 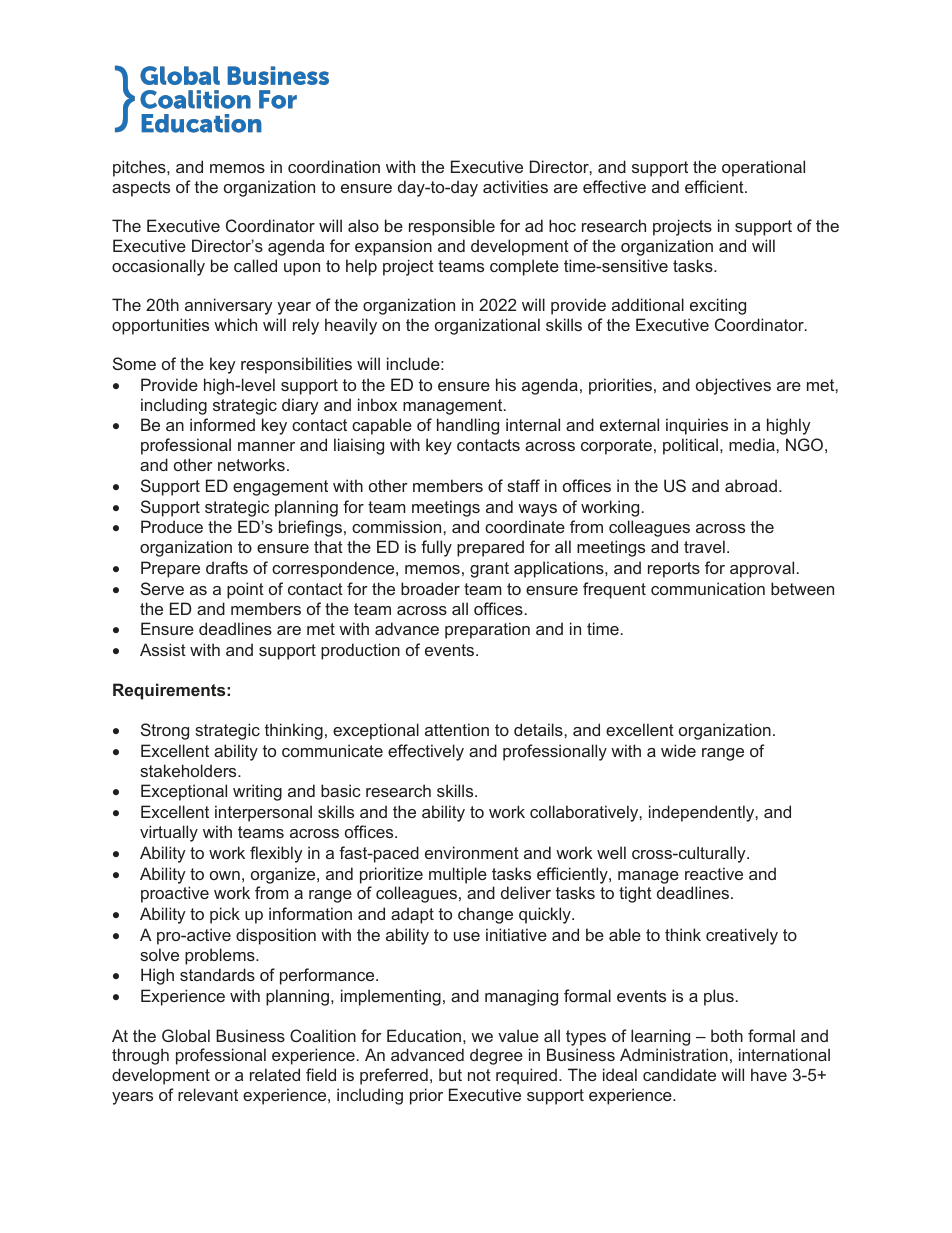 What do you see at coordinates (457, 729) in the screenshot?
I see `attention` at bounding box center [457, 729].
